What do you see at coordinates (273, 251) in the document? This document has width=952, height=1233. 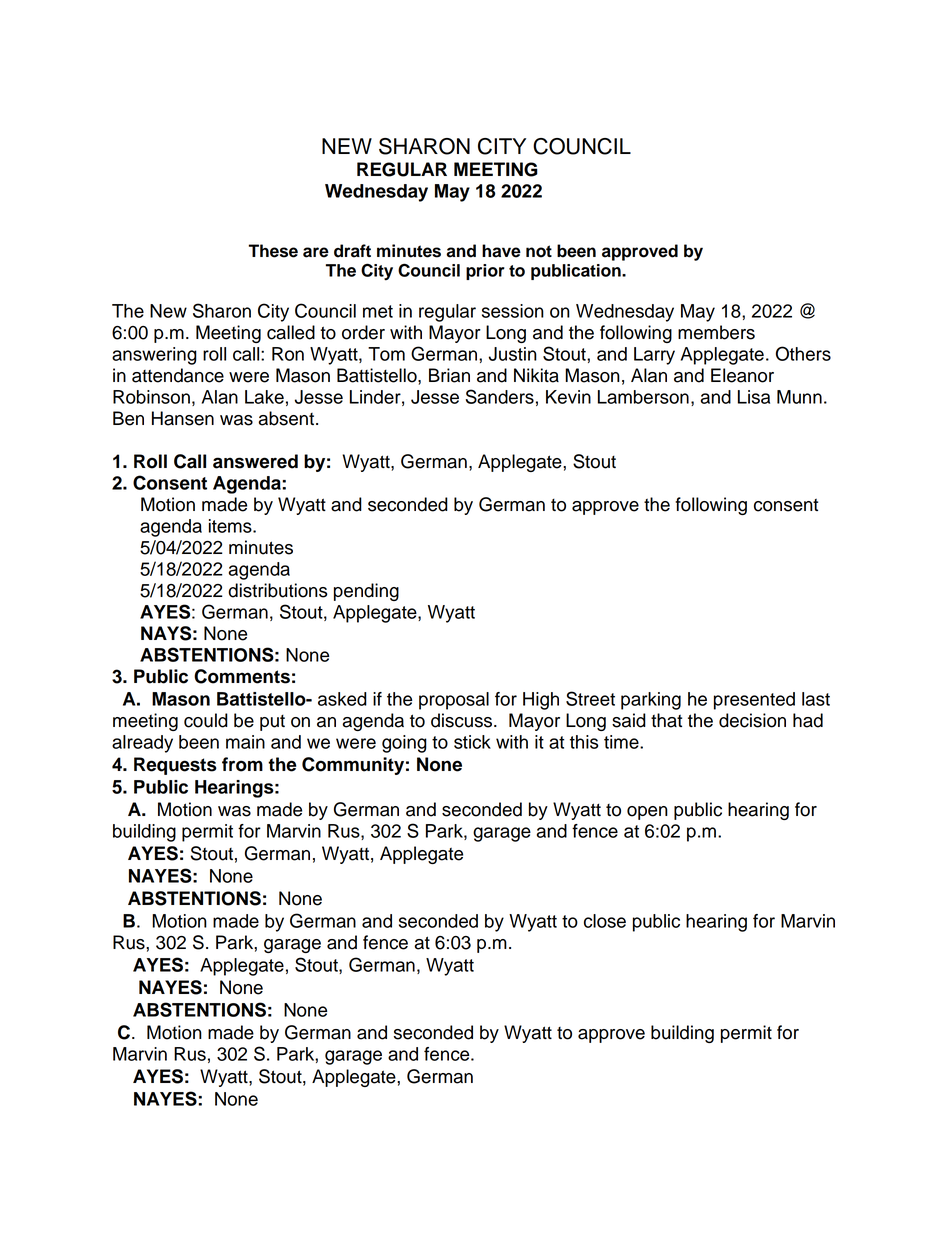 I see `These` at bounding box center [273, 251].
